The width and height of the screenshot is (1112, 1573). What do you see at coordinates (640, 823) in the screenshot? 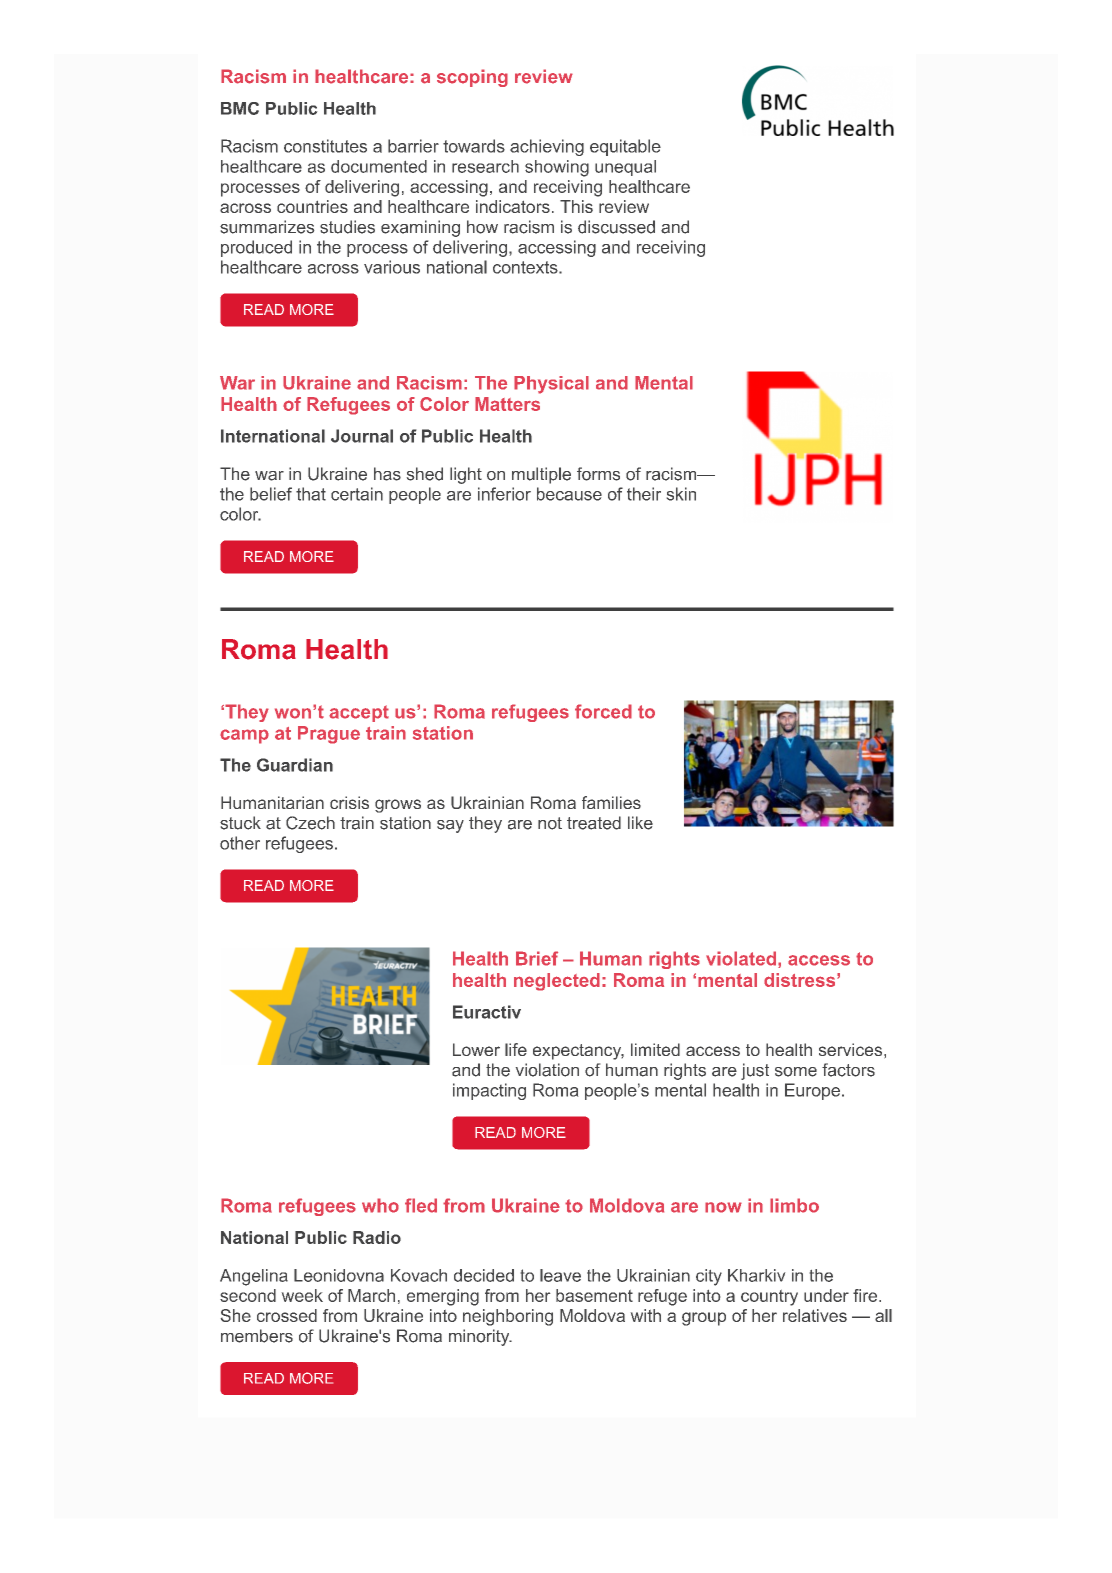
I see `like` at bounding box center [640, 823].
